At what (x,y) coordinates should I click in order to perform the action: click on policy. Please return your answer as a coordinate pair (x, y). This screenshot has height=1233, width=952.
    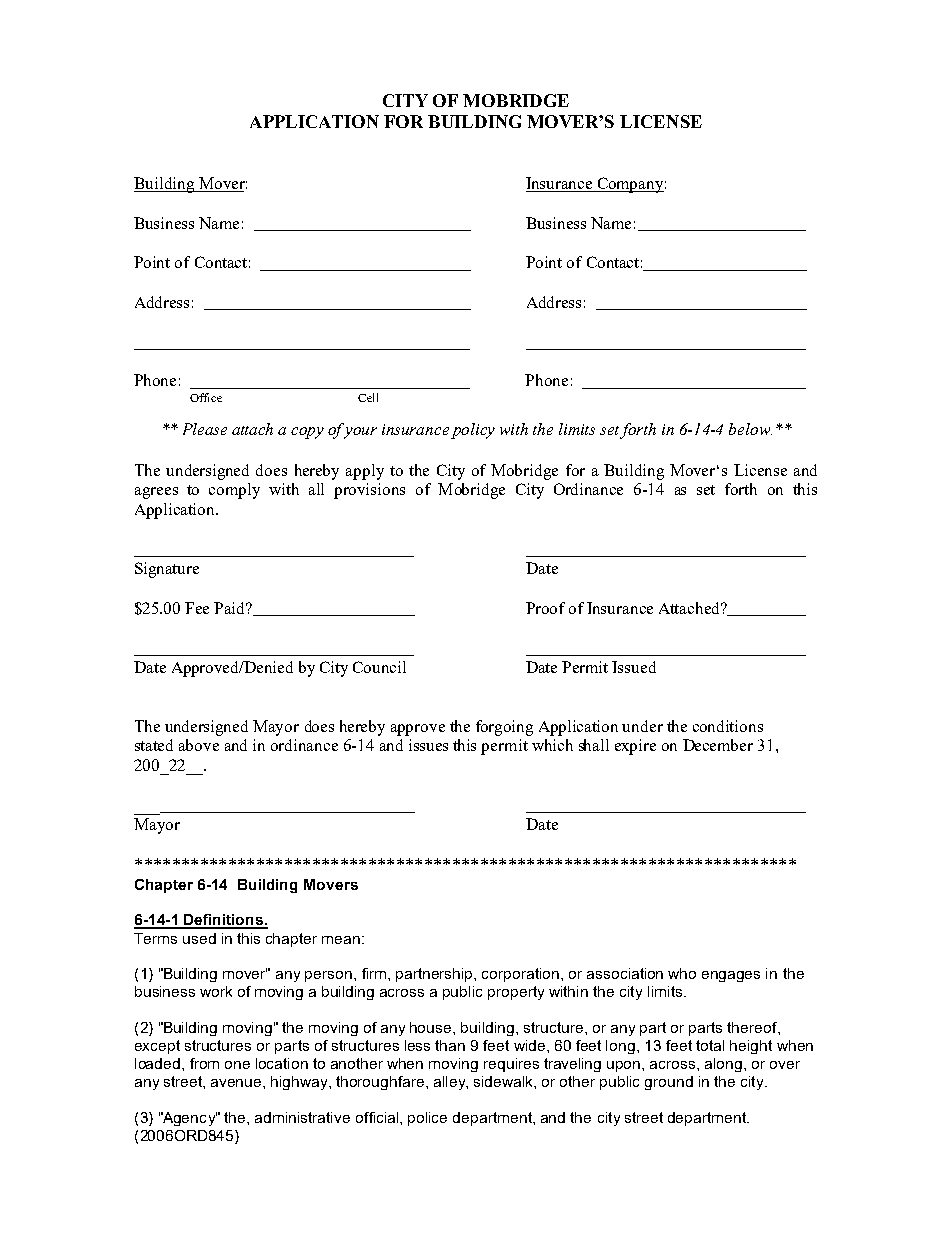
    Looking at the image, I should click on (473, 431).
